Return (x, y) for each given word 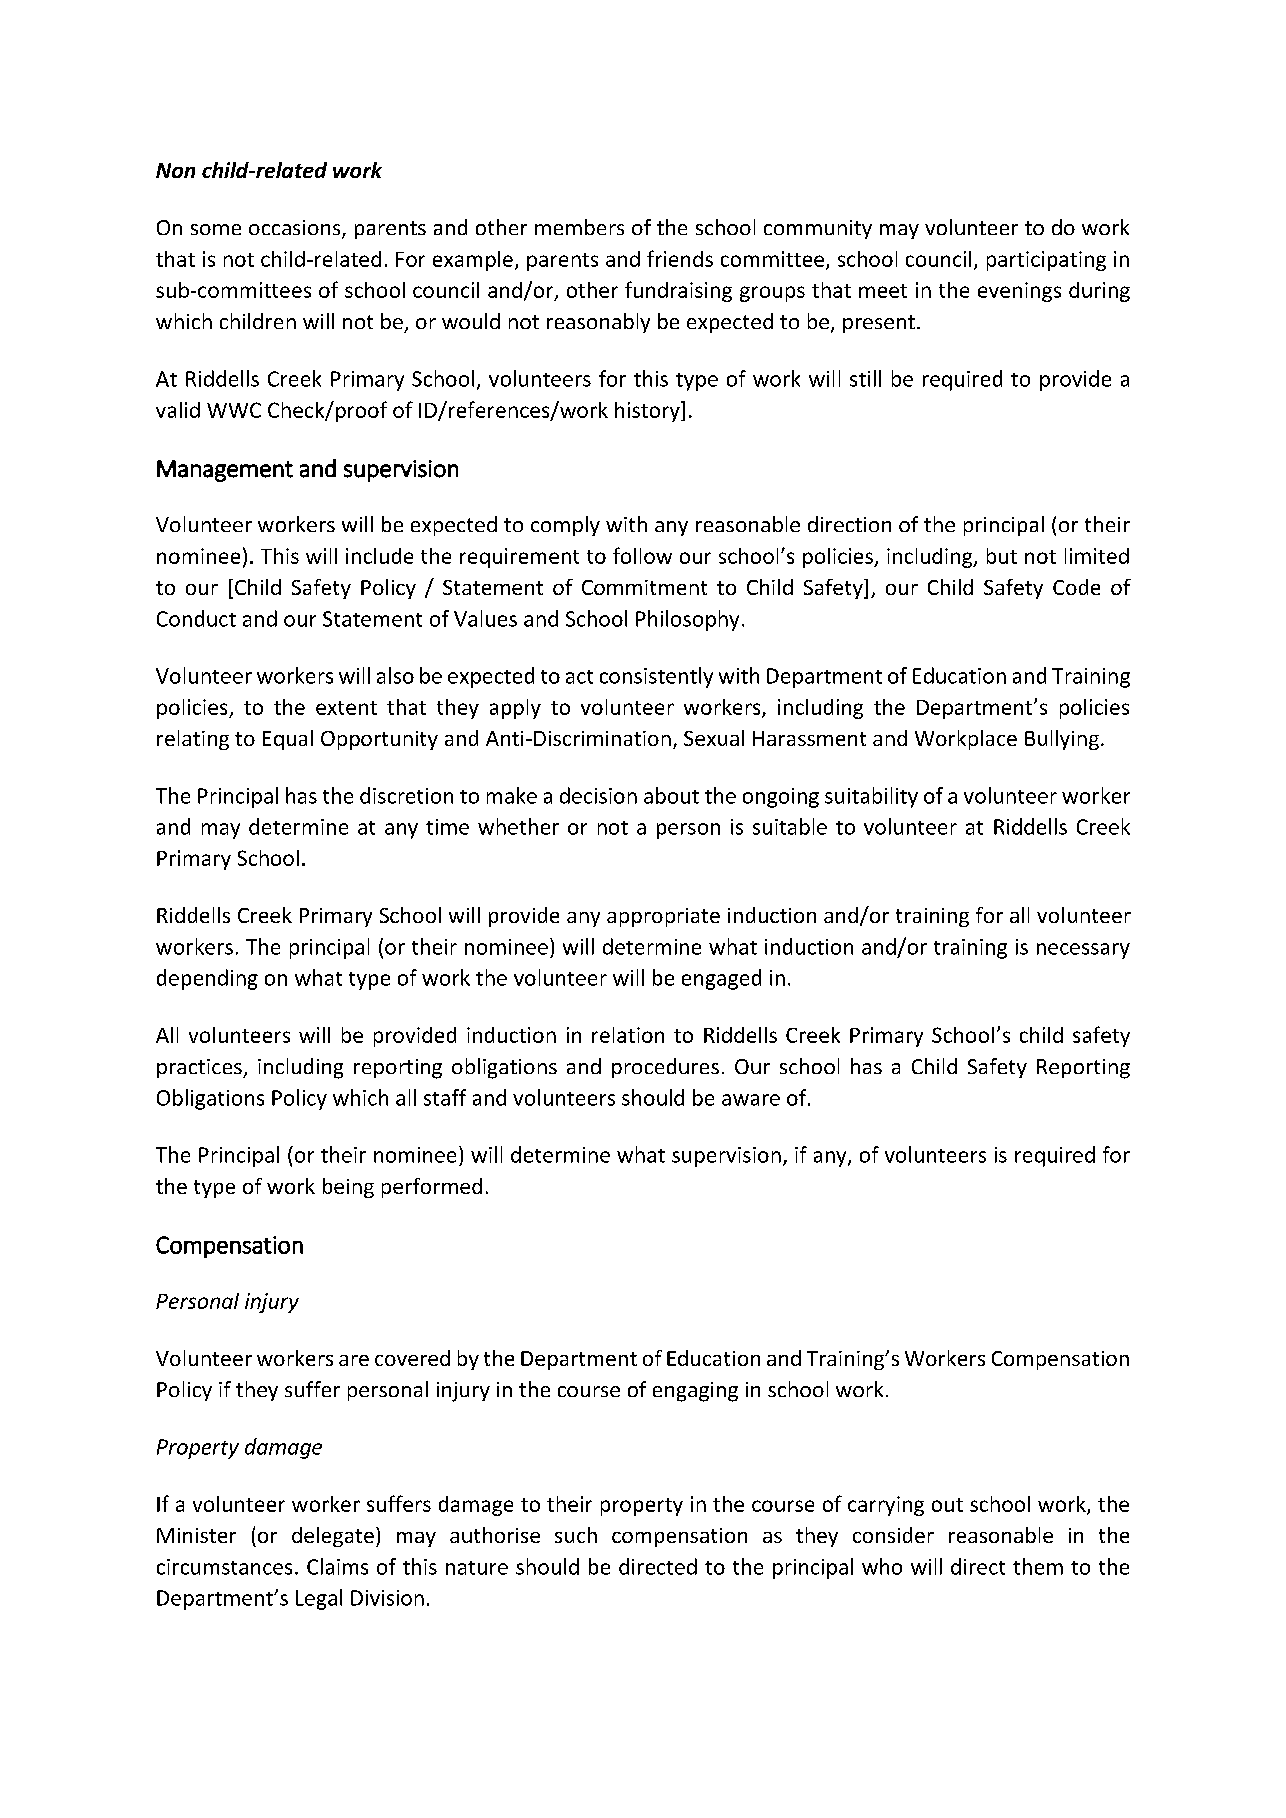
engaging (695, 1392)
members (579, 227)
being (348, 1188)
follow (642, 555)
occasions (296, 229)
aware (751, 1100)
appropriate (663, 917)
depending (207, 979)
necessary (1083, 951)
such (576, 1535)
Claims (337, 1566)
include (379, 556)
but (1002, 556)
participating (1046, 261)
